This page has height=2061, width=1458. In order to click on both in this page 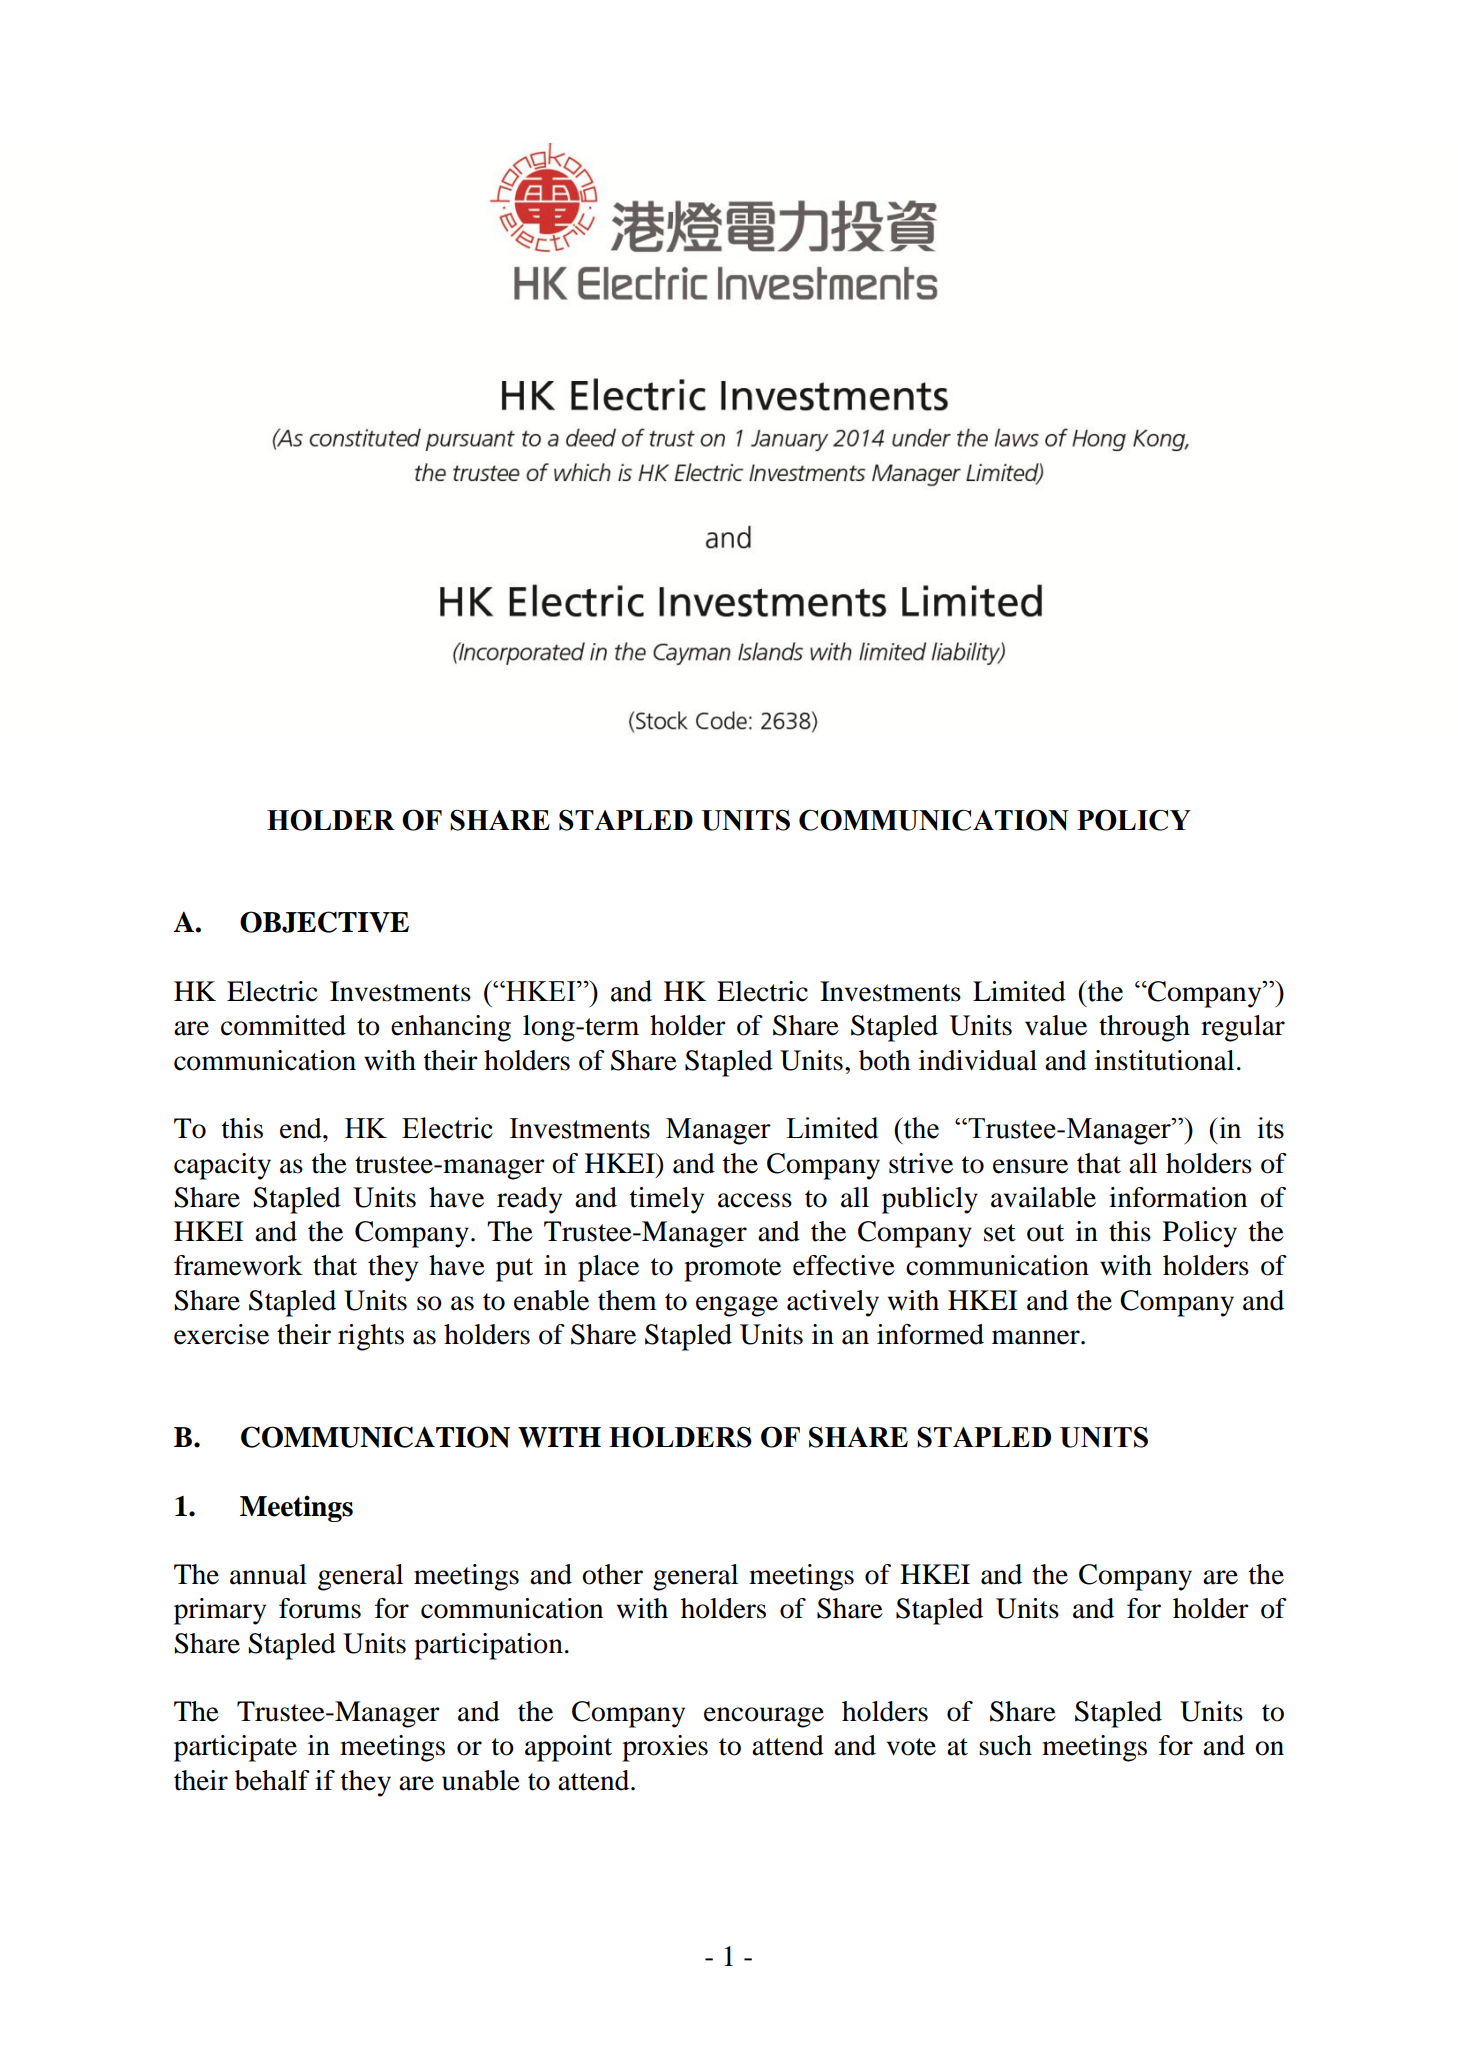, I will do `click(884, 1060)`.
